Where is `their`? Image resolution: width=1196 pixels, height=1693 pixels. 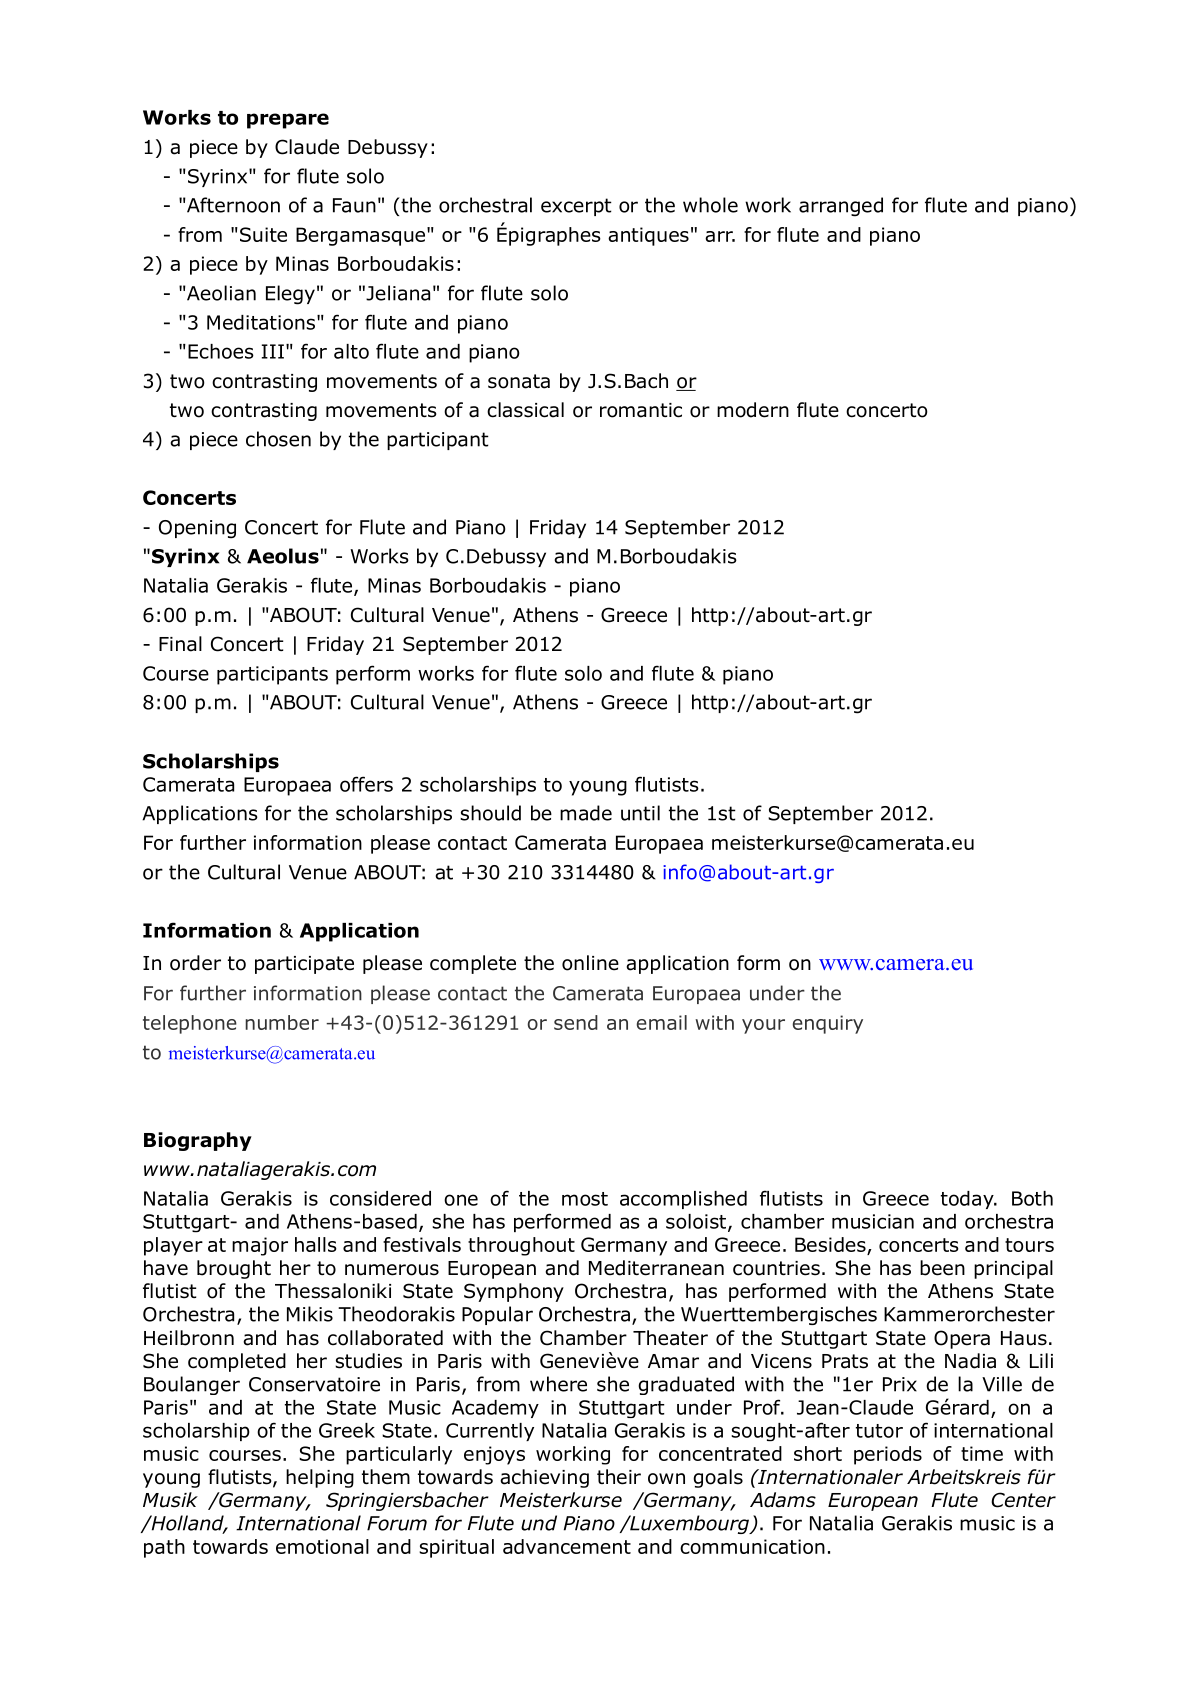 their is located at coordinates (619, 1477).
